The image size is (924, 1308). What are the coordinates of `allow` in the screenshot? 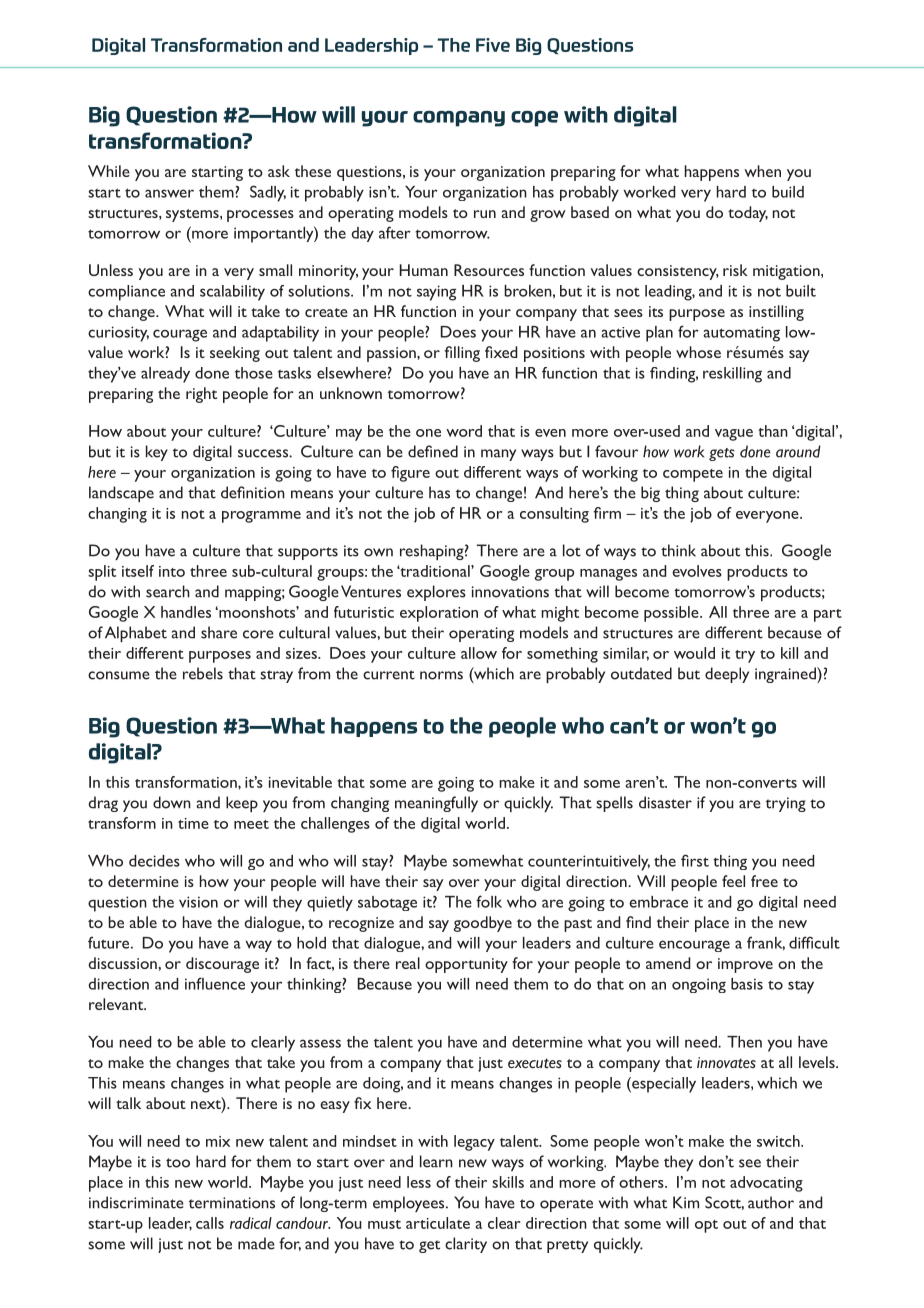 It's located at (479, 653).
